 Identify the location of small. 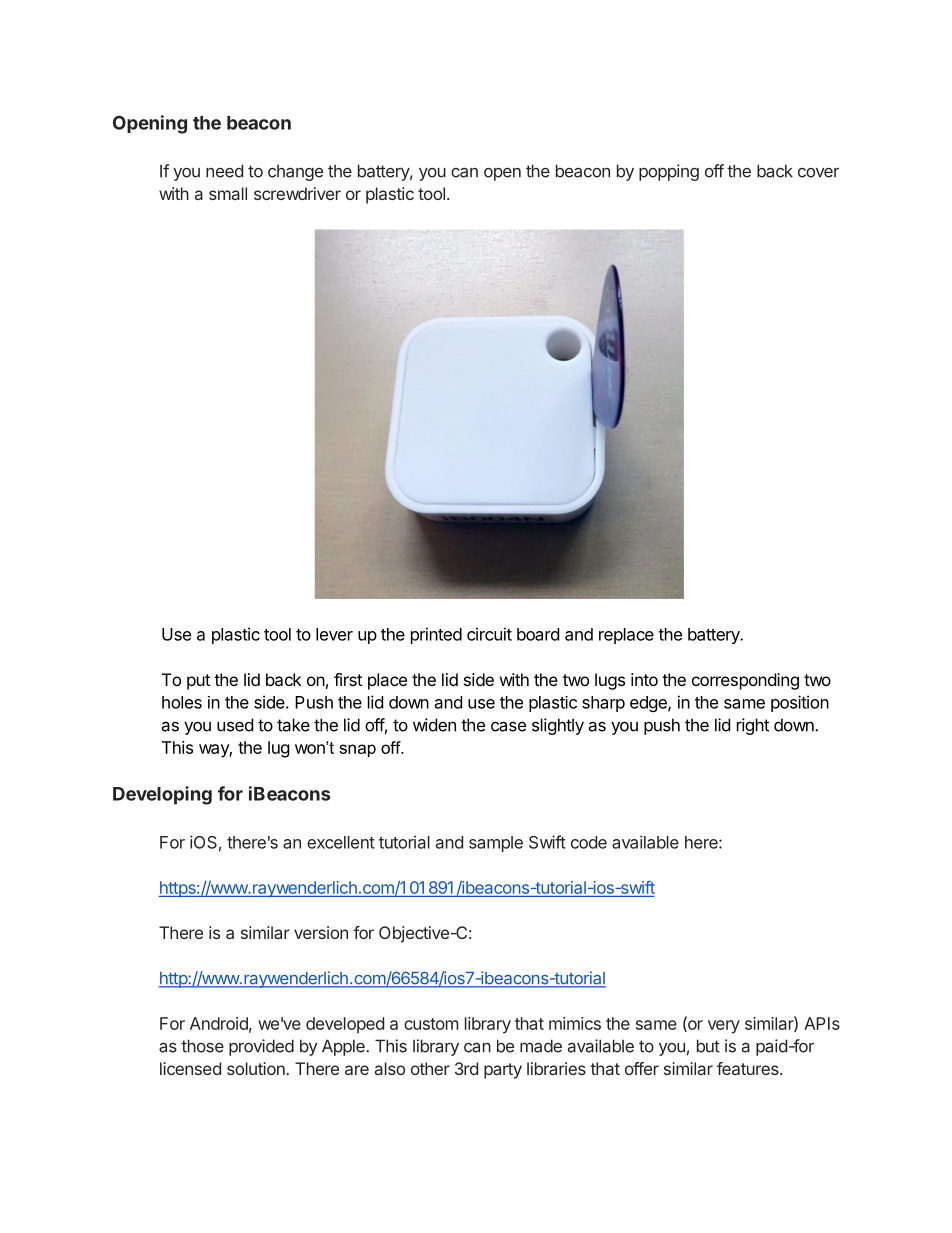
(228, 193).
